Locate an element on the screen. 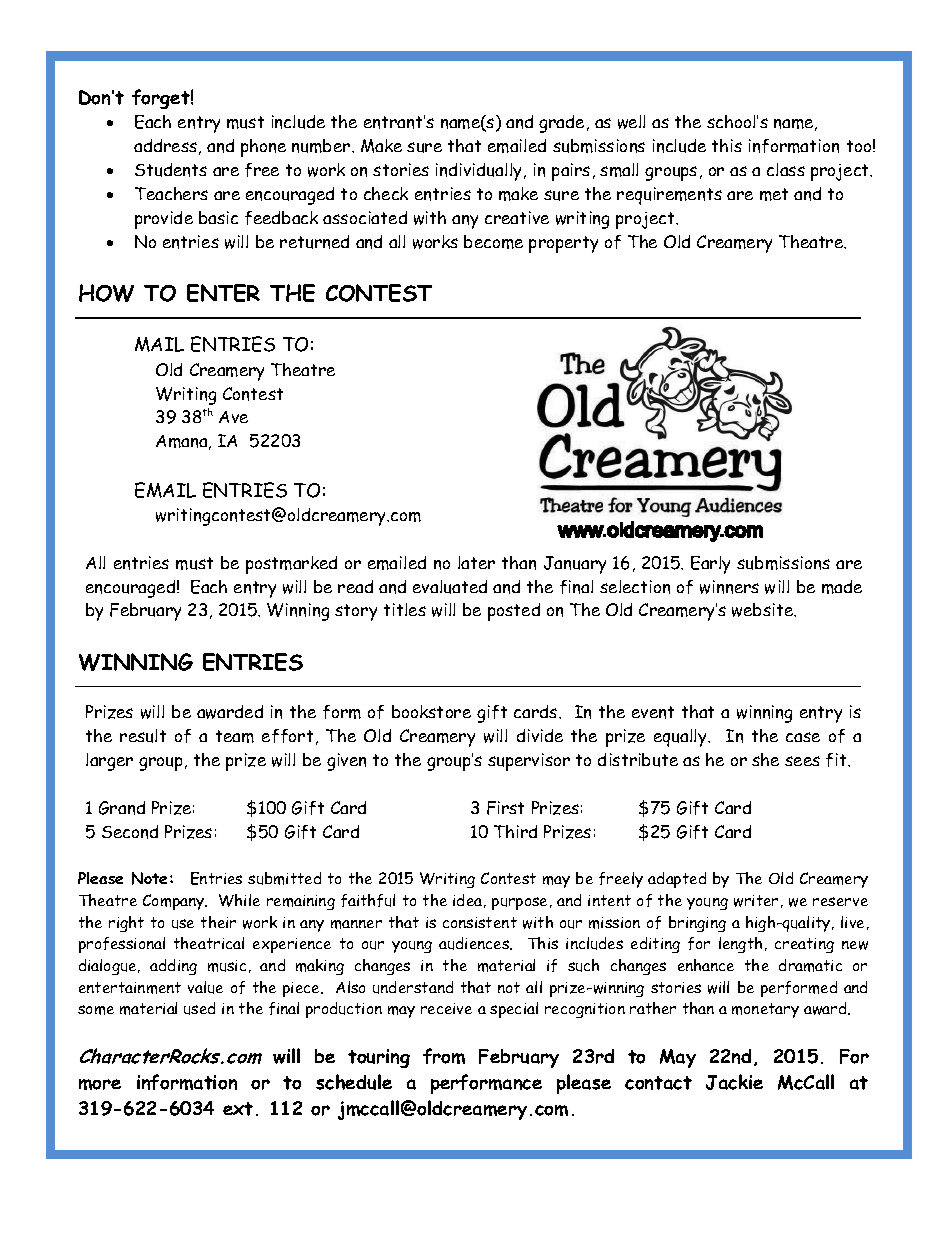 This screenshot has height=1233, width=952. class is located at coordinates (786, 169).
